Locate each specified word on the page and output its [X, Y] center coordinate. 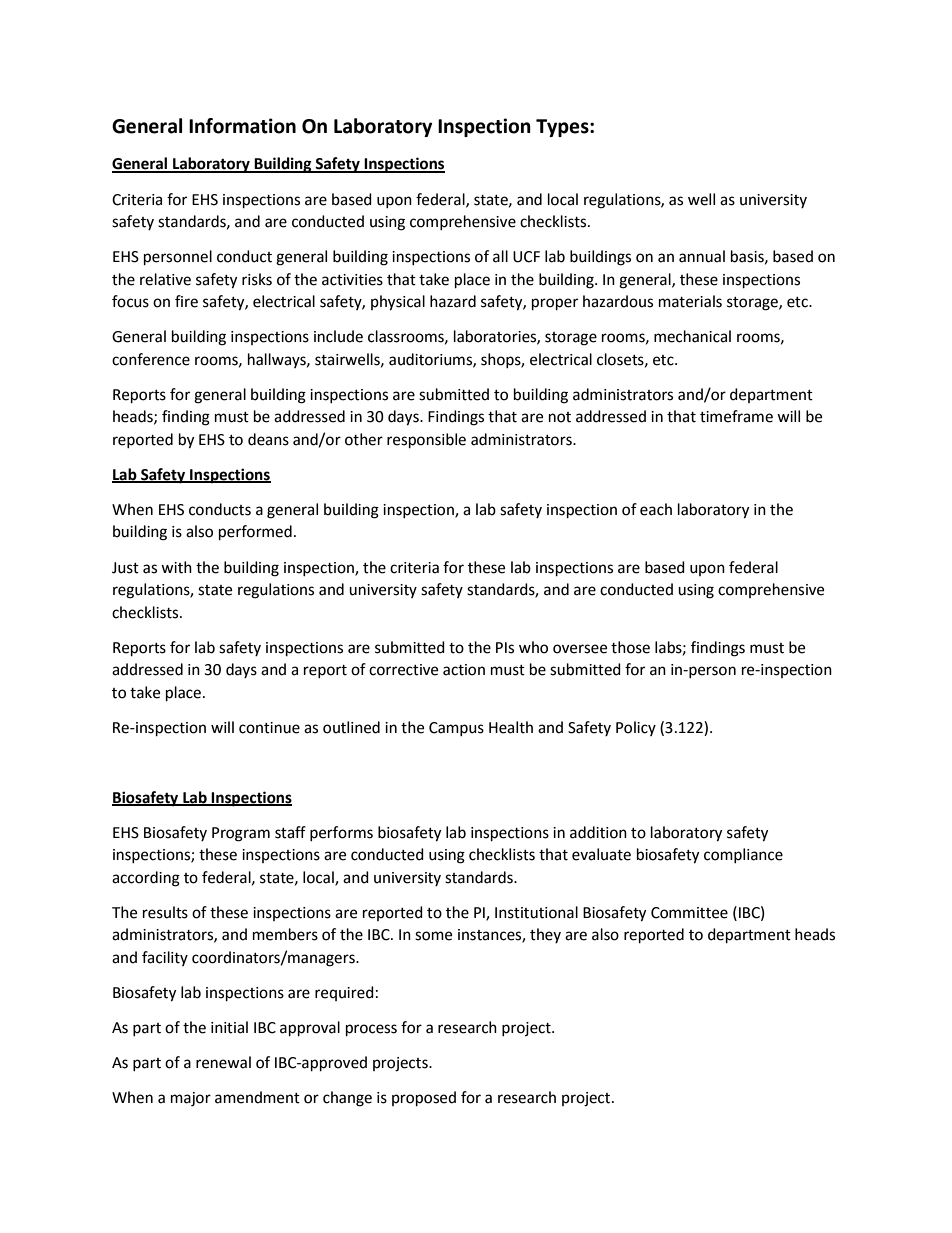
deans [268, 439]
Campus [456, 729]
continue [269, 728]
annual [702, 256]
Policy [636, 728]
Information [242, 126]
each [656, 509]
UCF [526, 257]
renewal [223, 1062]
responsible [426, 441]
